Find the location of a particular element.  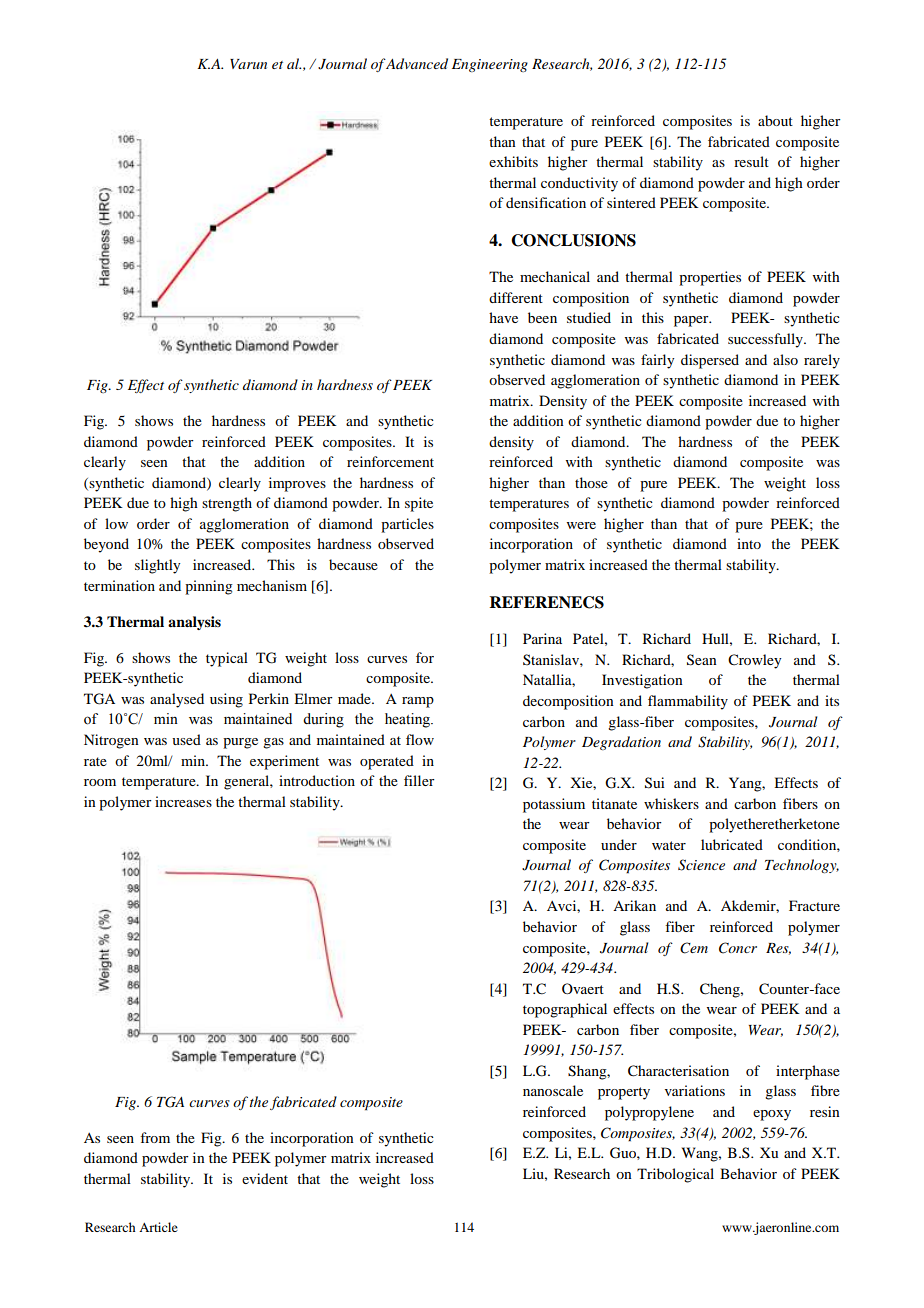

analysis is located at coordinates (194, 623).
